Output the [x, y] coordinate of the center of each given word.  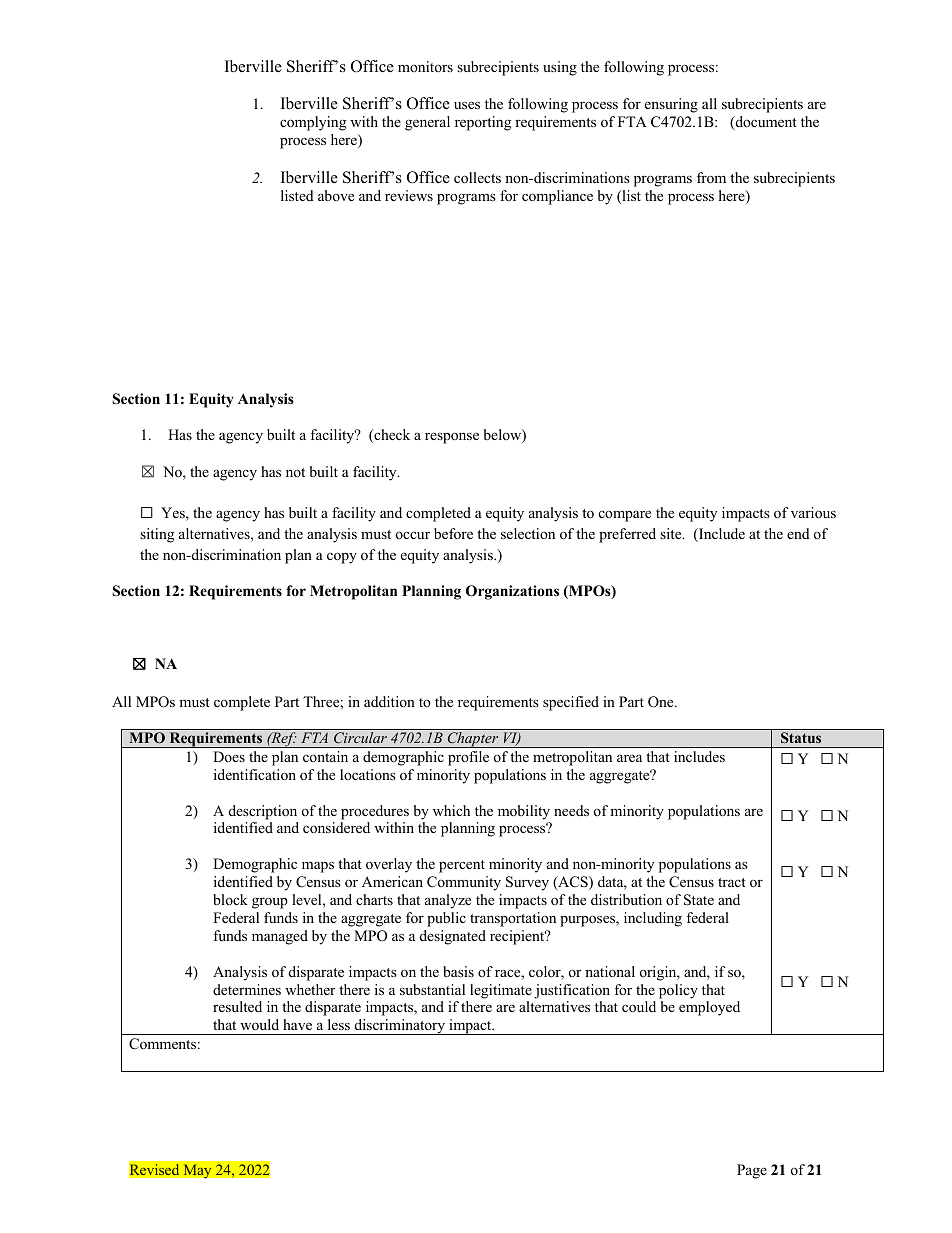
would [259, 1024]
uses [467, 105]
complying [313, 123]
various [813, 512]
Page [752, 1171]
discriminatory [400, 1027]
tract [732, 882]
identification [255, 774]
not [295, 472]
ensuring [671, 105]
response [452, 438]
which [451, 810]
